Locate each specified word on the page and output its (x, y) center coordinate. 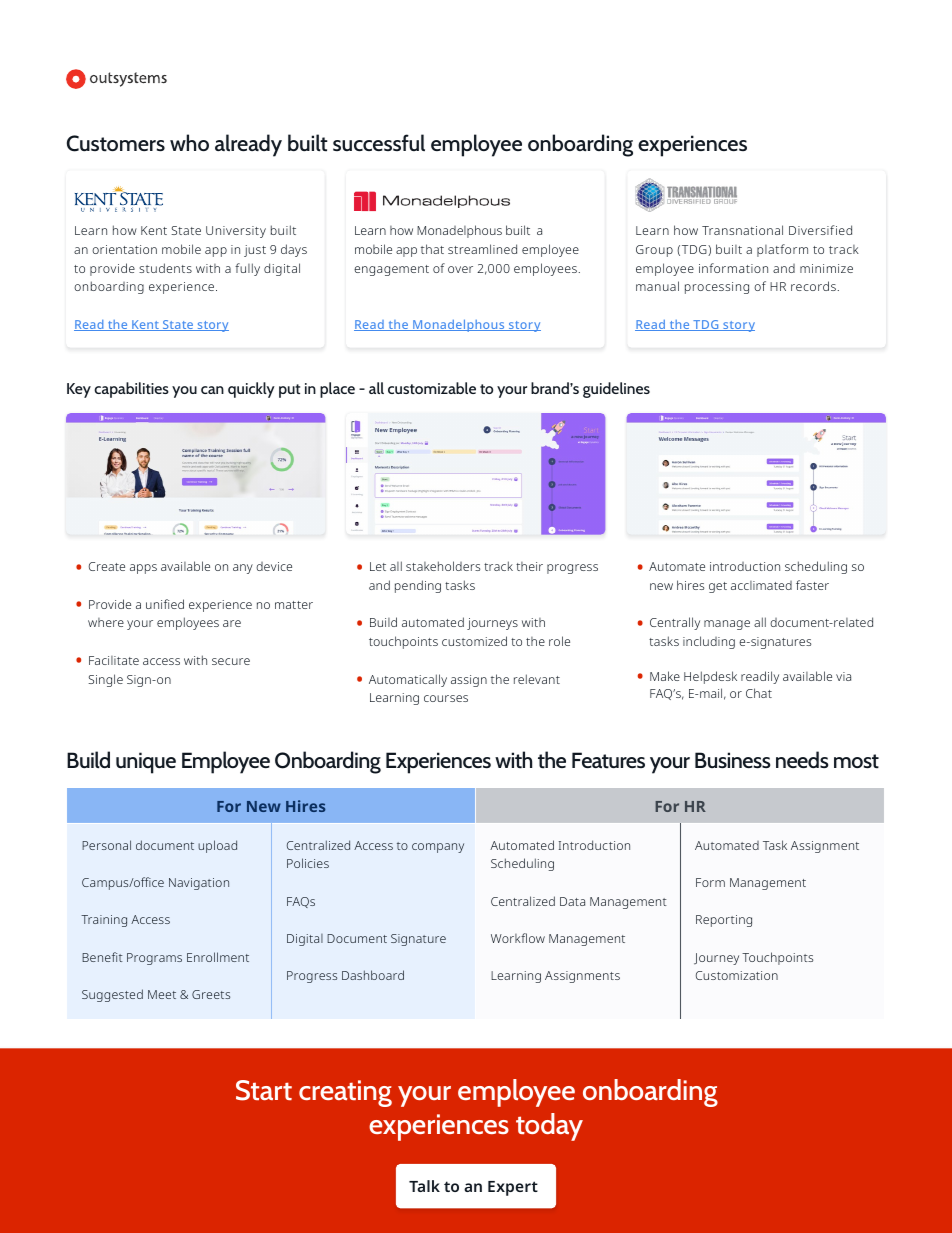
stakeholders (443, 566)
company (438, 848)
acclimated (761, 585)
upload (217, 846)
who (189, 142)
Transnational (742, 230)
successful (379, 142)
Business (732, 760)
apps (143, 569)
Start (264, 1090)
